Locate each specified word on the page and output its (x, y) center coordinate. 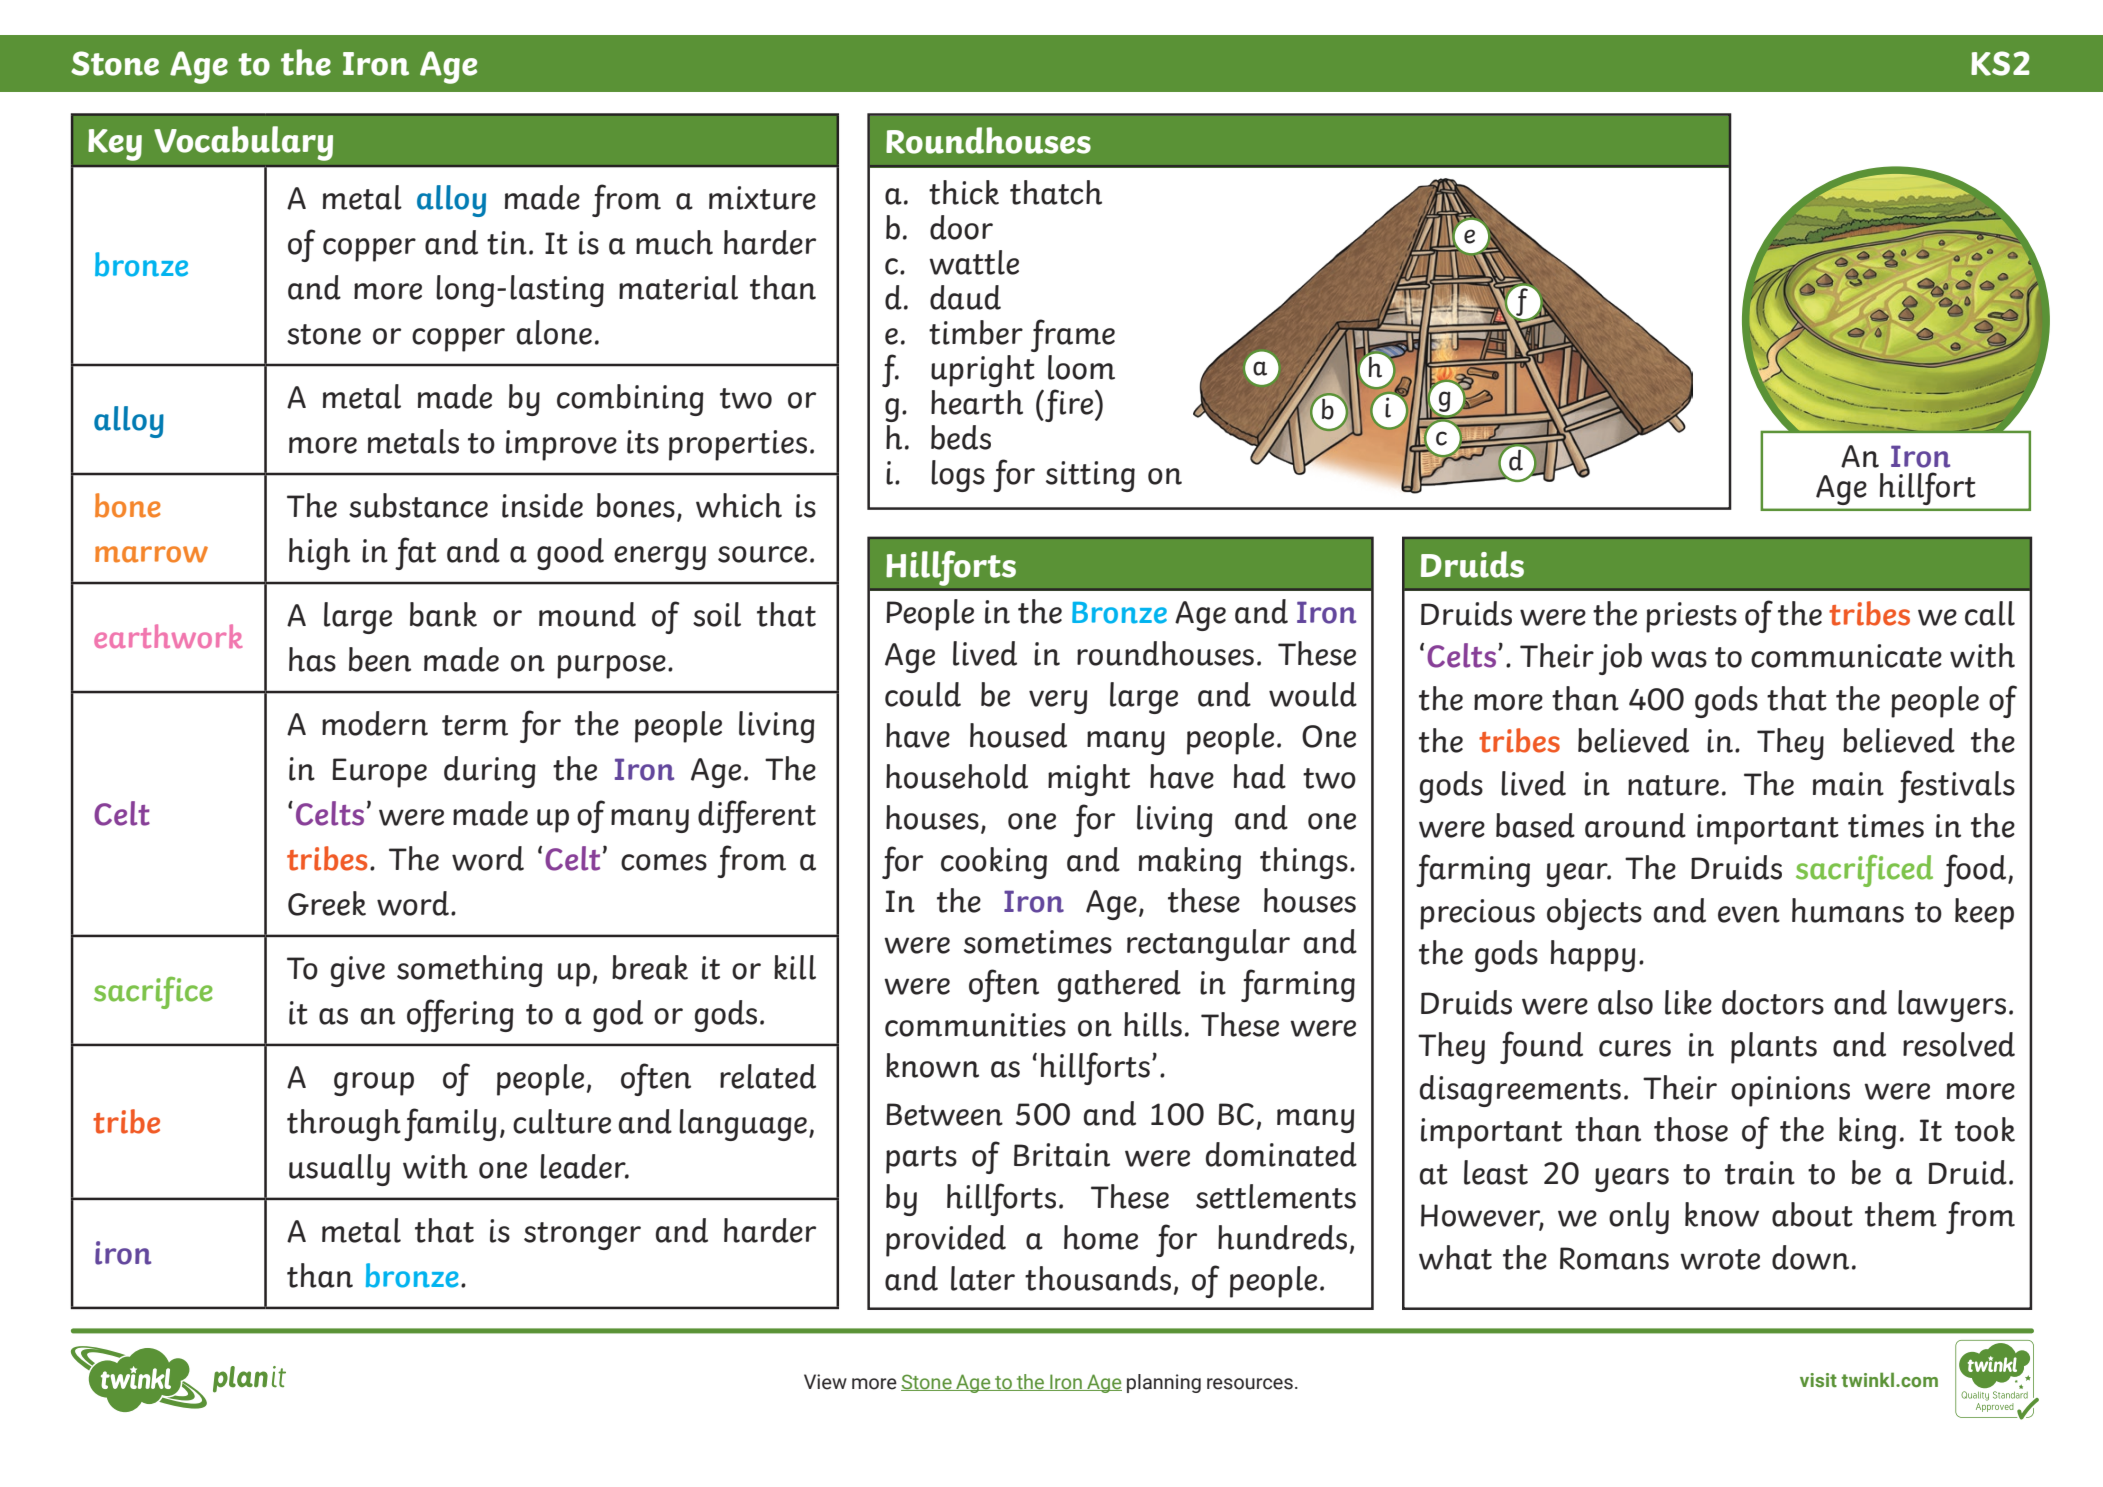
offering (460, 1015)
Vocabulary (243, 143)
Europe (379, 773)
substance (418, 505)
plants (1774, 1048)
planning (1164, 1383)
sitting (1090, 476)
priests (1691, 617)
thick (964, 192)
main (1848, 784)
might (1089, 780)
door (961, 227)
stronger (582, 1236)
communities (975, 1025)
